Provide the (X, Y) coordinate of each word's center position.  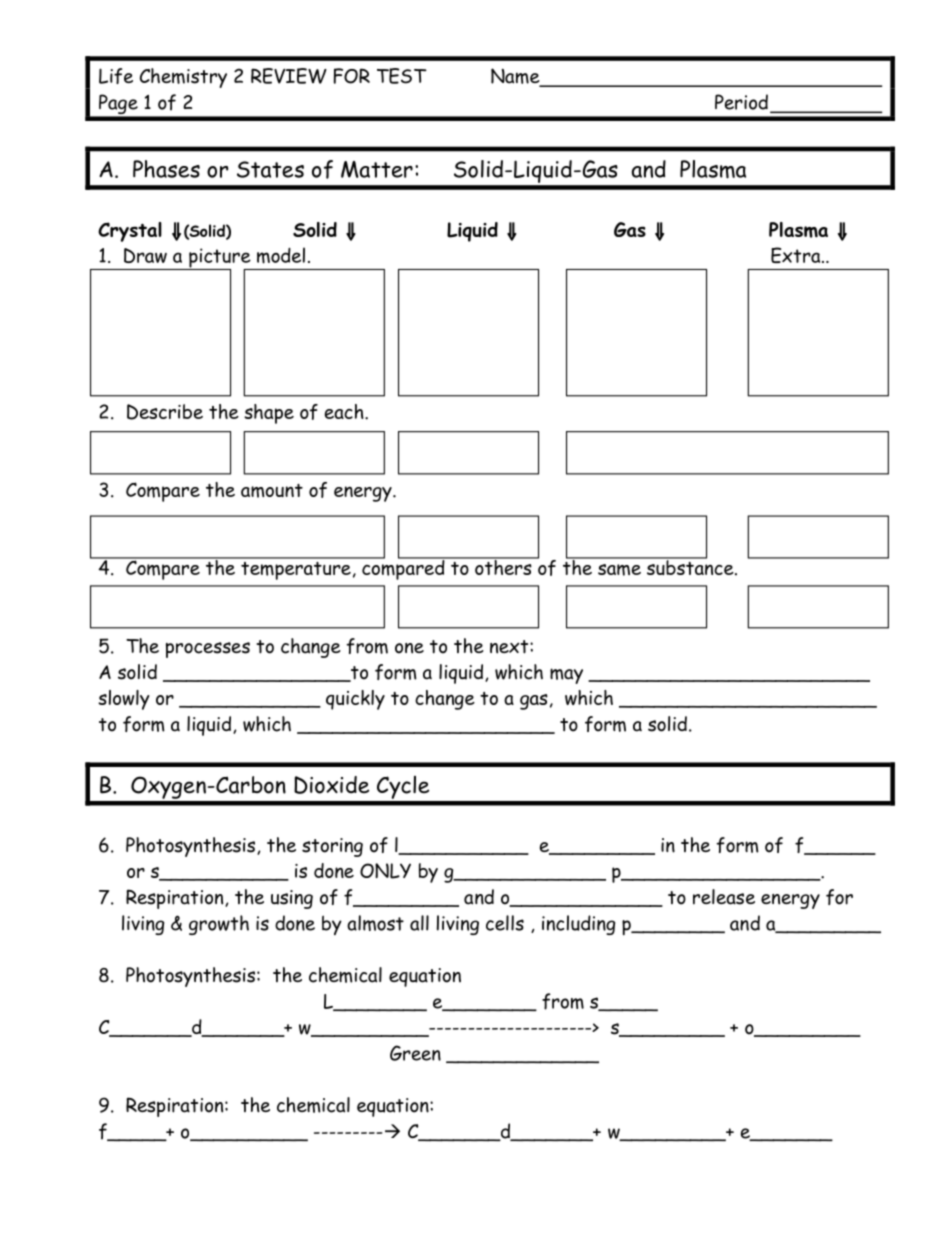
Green (415, 1053)
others (503, 566)
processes (208, 650)
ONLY (385, 871)
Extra (797, 255)
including (578, 925)
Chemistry (183, 78)
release (724, 897)
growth (219, 925)
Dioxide (331, 785)
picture (220, 259)
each (345, 411)
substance (690, 567)
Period (741, 102)
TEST (402, 76)
